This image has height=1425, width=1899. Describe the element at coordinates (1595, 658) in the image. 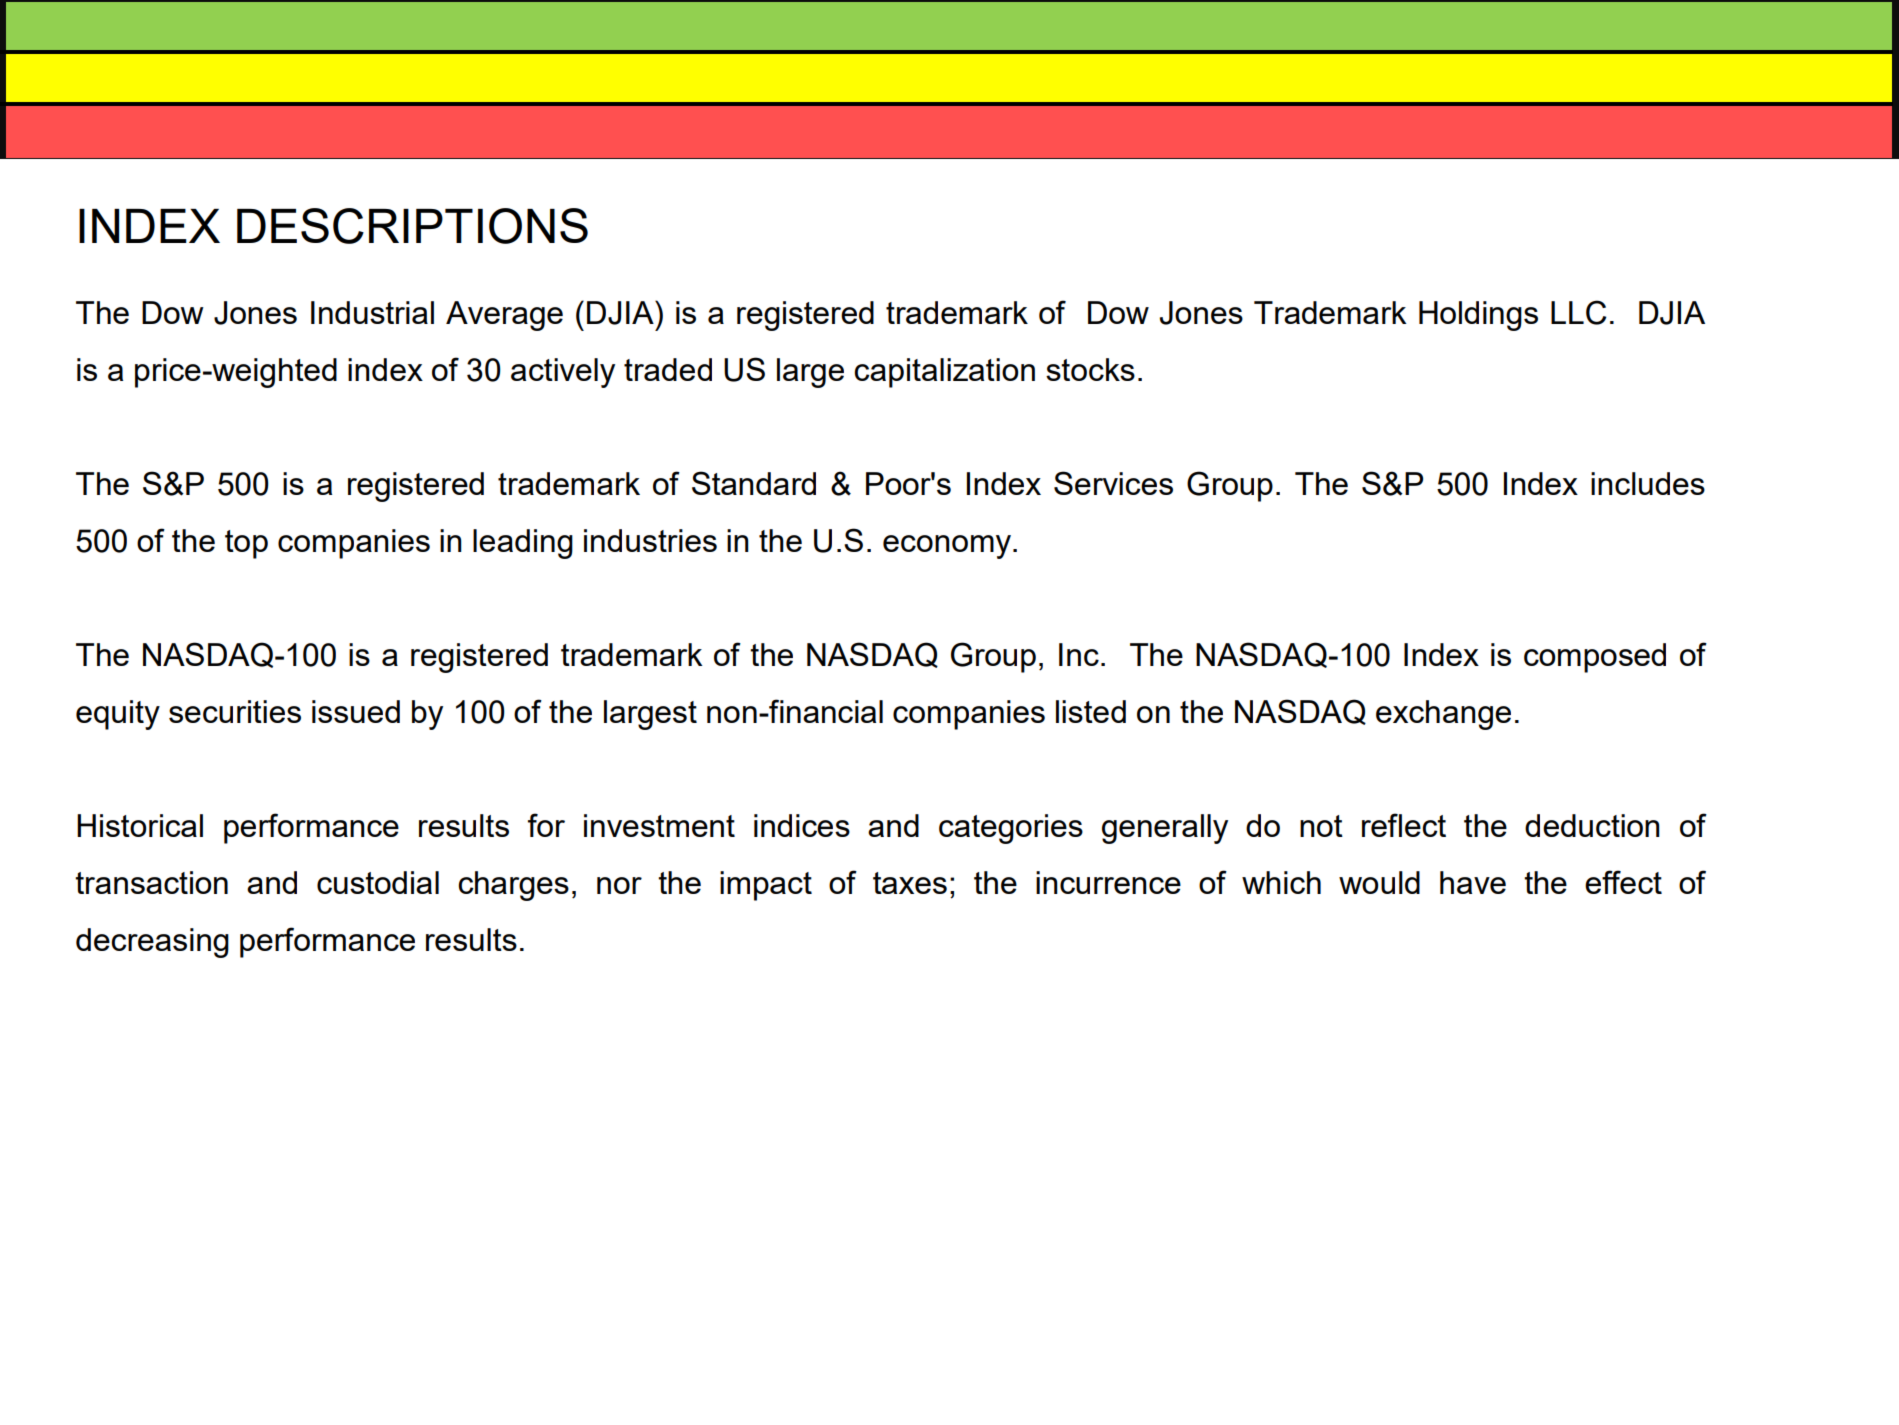

I see `composed` at that location.
